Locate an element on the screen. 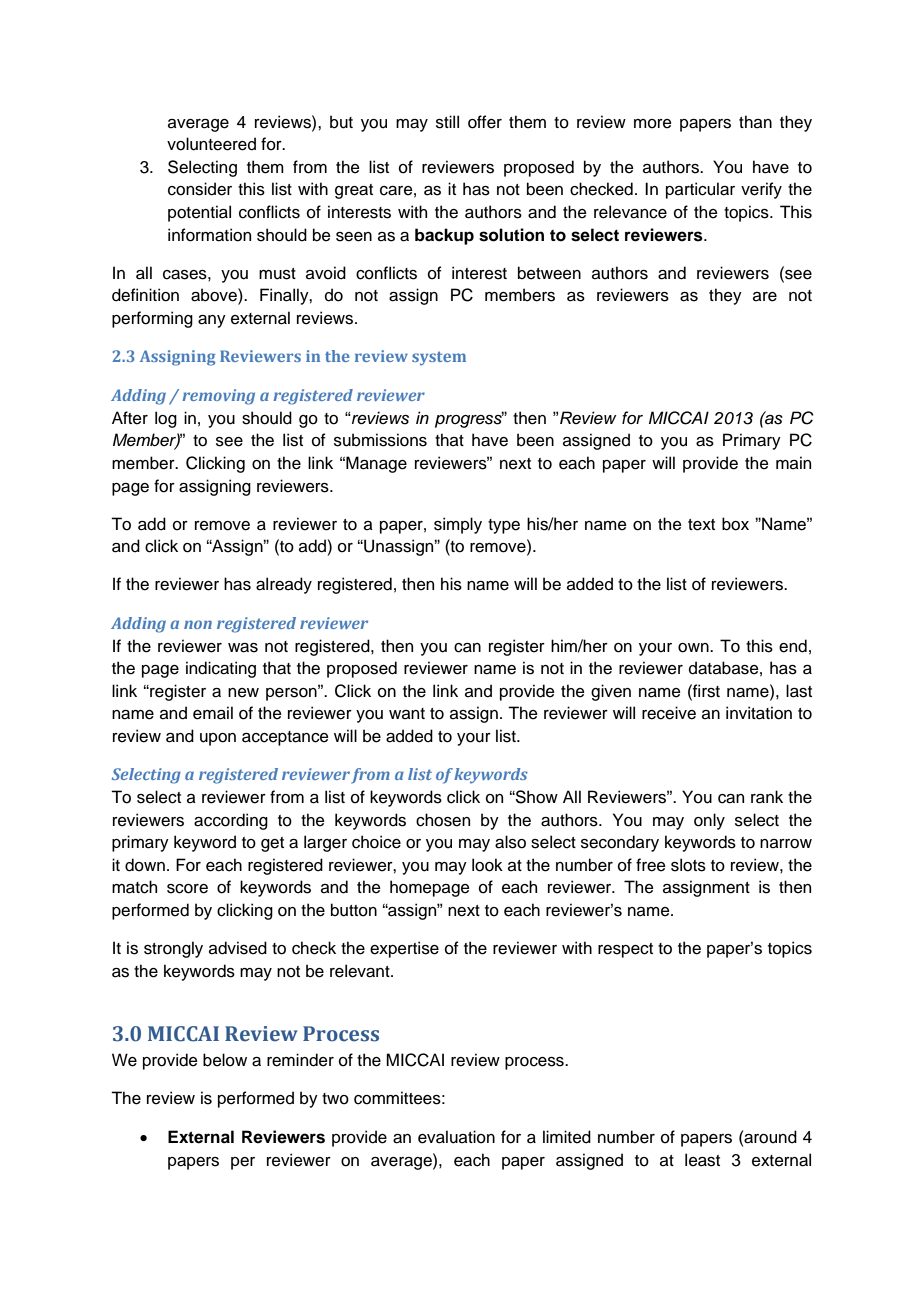  slots is located at coordinates (688, 865).
